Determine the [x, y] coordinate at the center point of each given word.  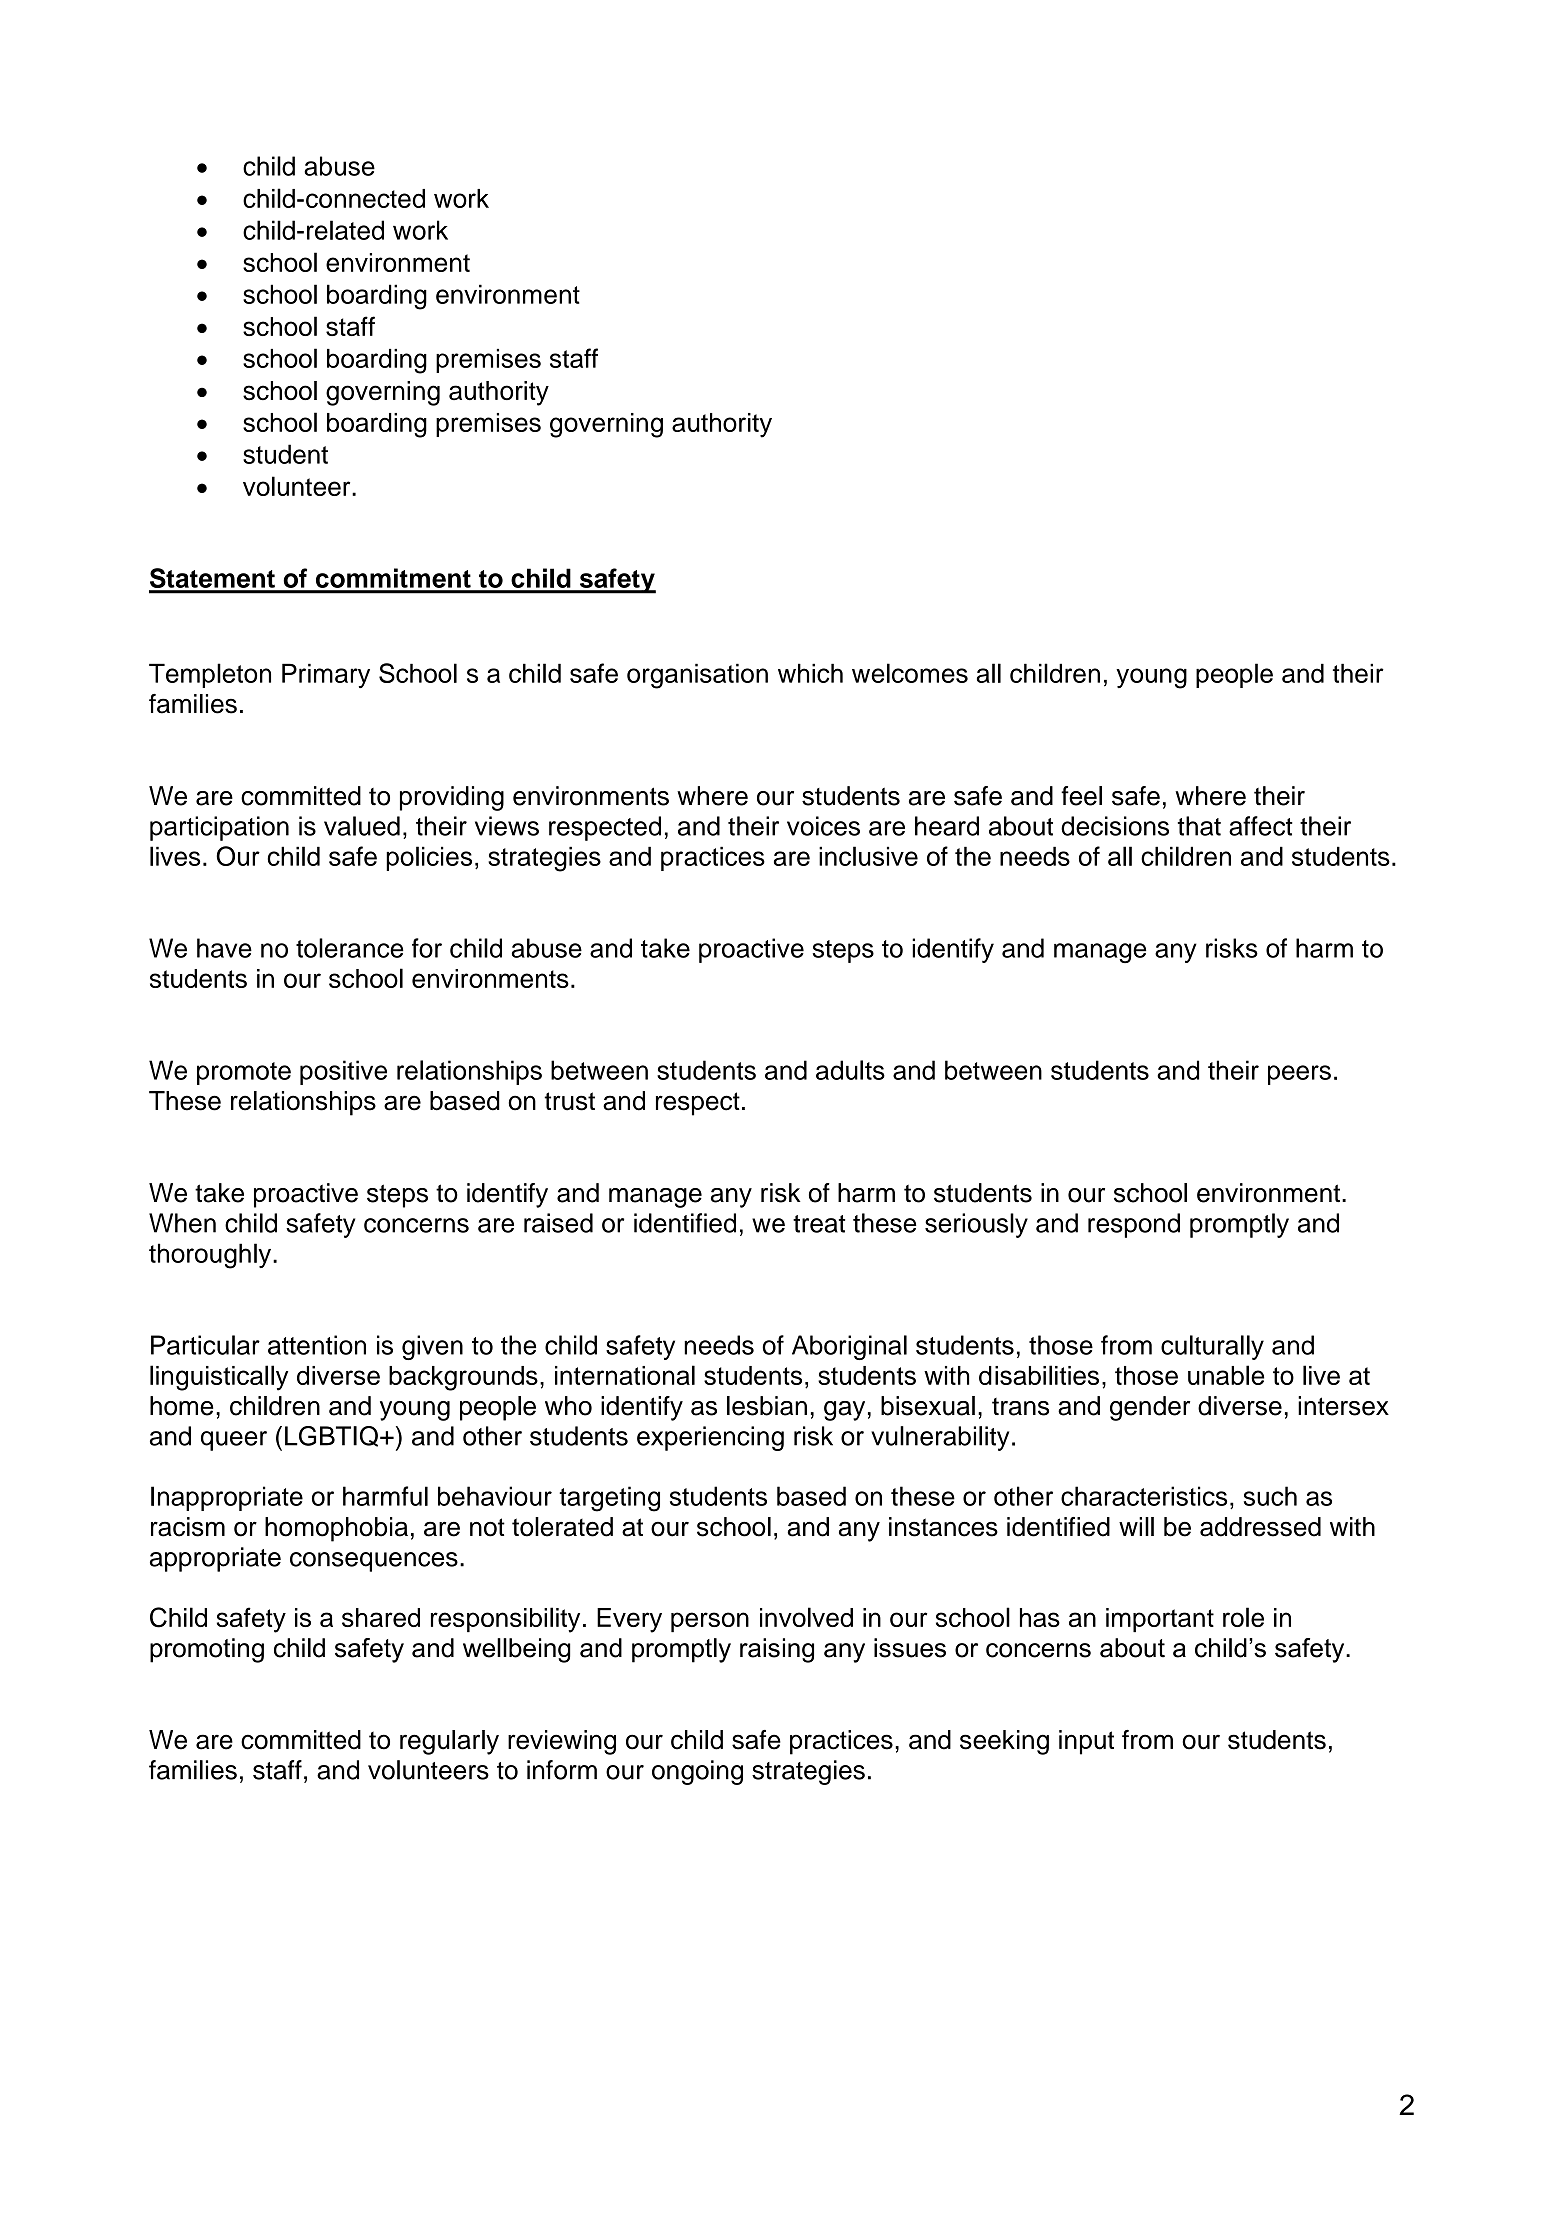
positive [343, 1072]
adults [850, 1070]
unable [1226, 1375]
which [810, 673]
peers [1299, 1075]
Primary [326, 675]
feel [1081, 796]
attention [317, 1345]
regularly [449, 1742]
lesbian [767, 1406]
